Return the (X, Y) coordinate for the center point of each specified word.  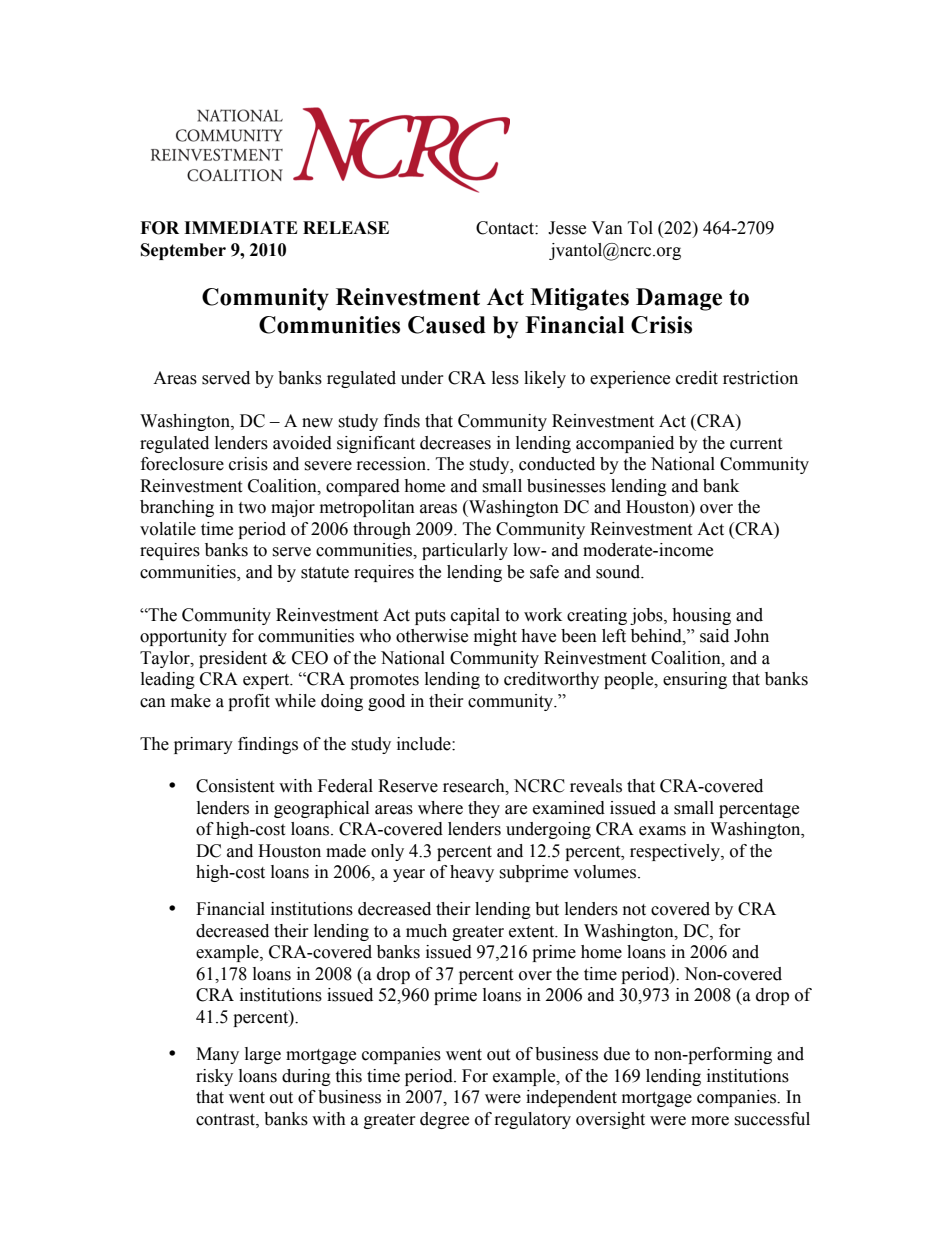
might (495, 637)
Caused (447, 325)
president (233, 659)
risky (214, 1077)
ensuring (695, 680)
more (710, 1121)
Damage (679, 299)
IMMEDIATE (241, 227)
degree (444, 1120)
